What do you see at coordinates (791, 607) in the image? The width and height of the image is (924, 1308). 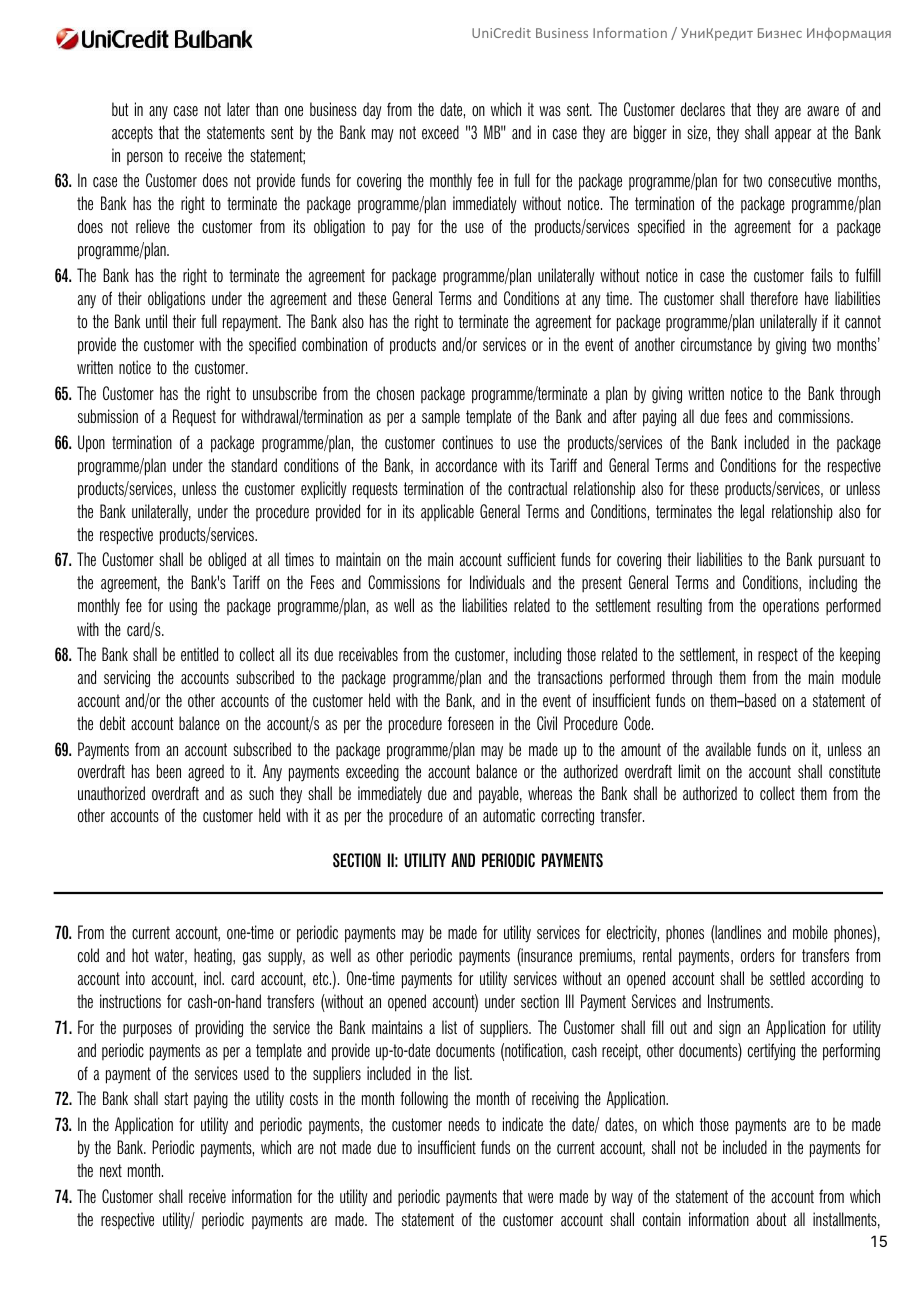 I see `operations` at bounding box center [791, 607].
